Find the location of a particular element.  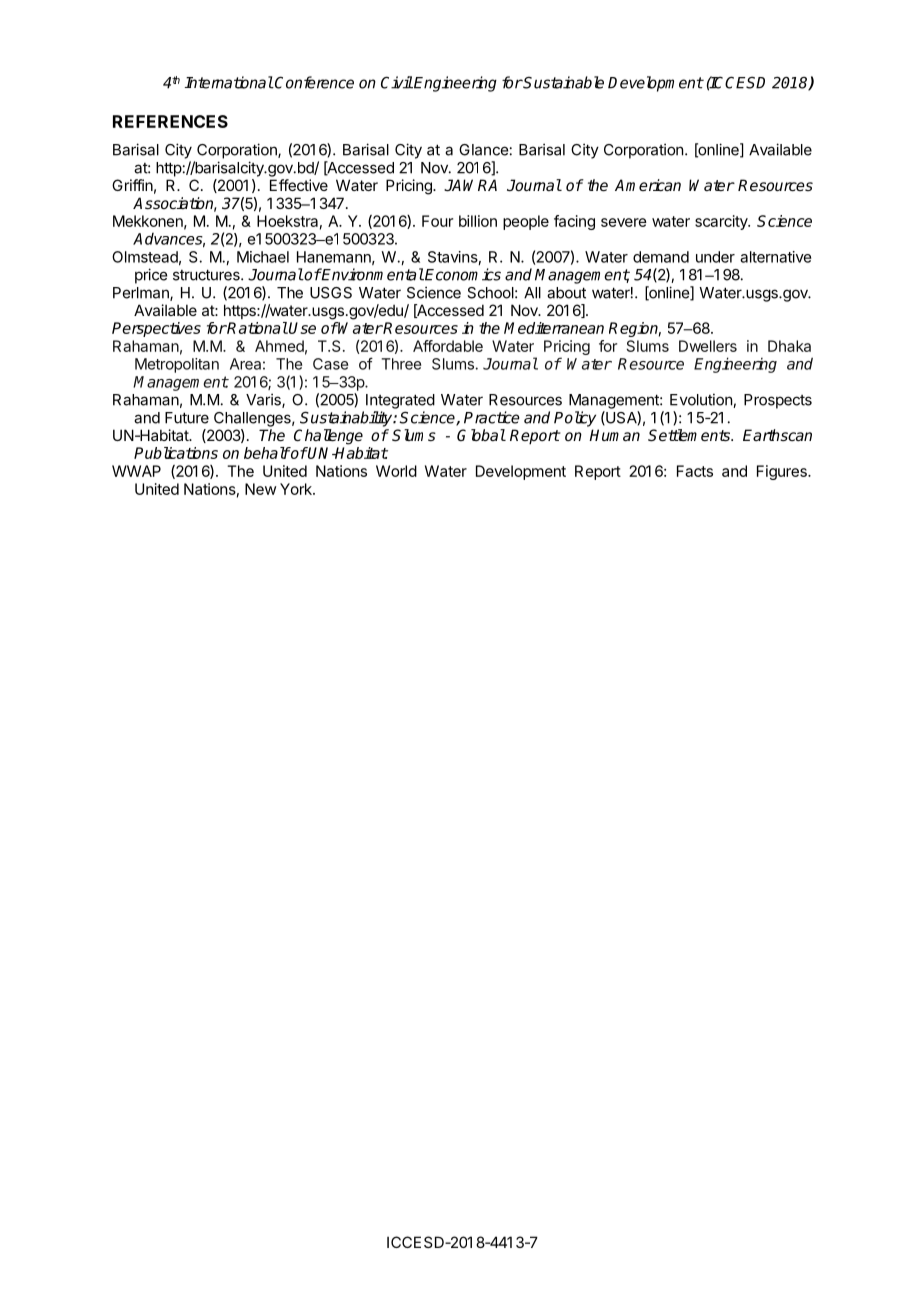

Economics is located at coordinates (462, 274).
